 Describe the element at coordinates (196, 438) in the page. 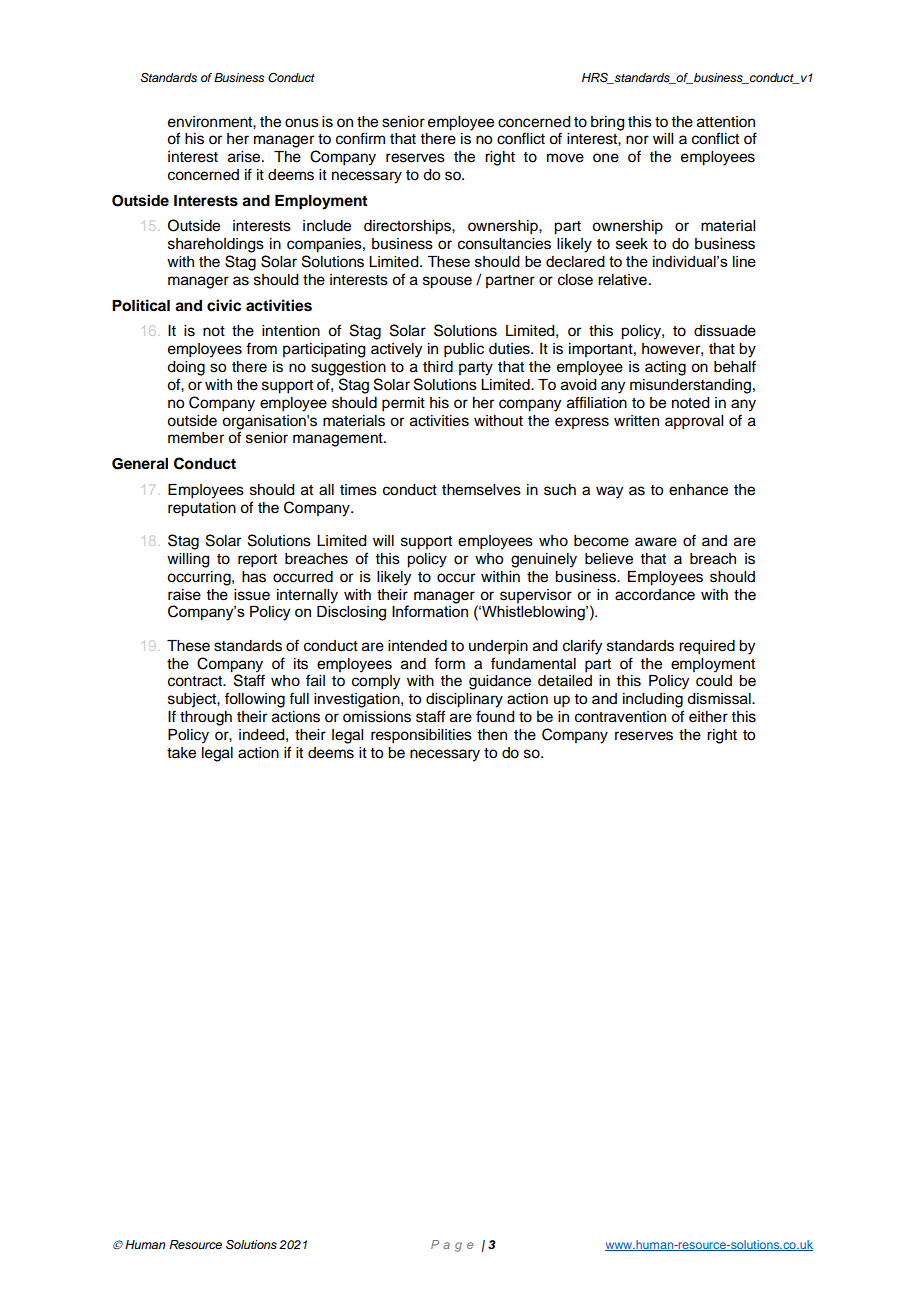

I see `member` at that location.
